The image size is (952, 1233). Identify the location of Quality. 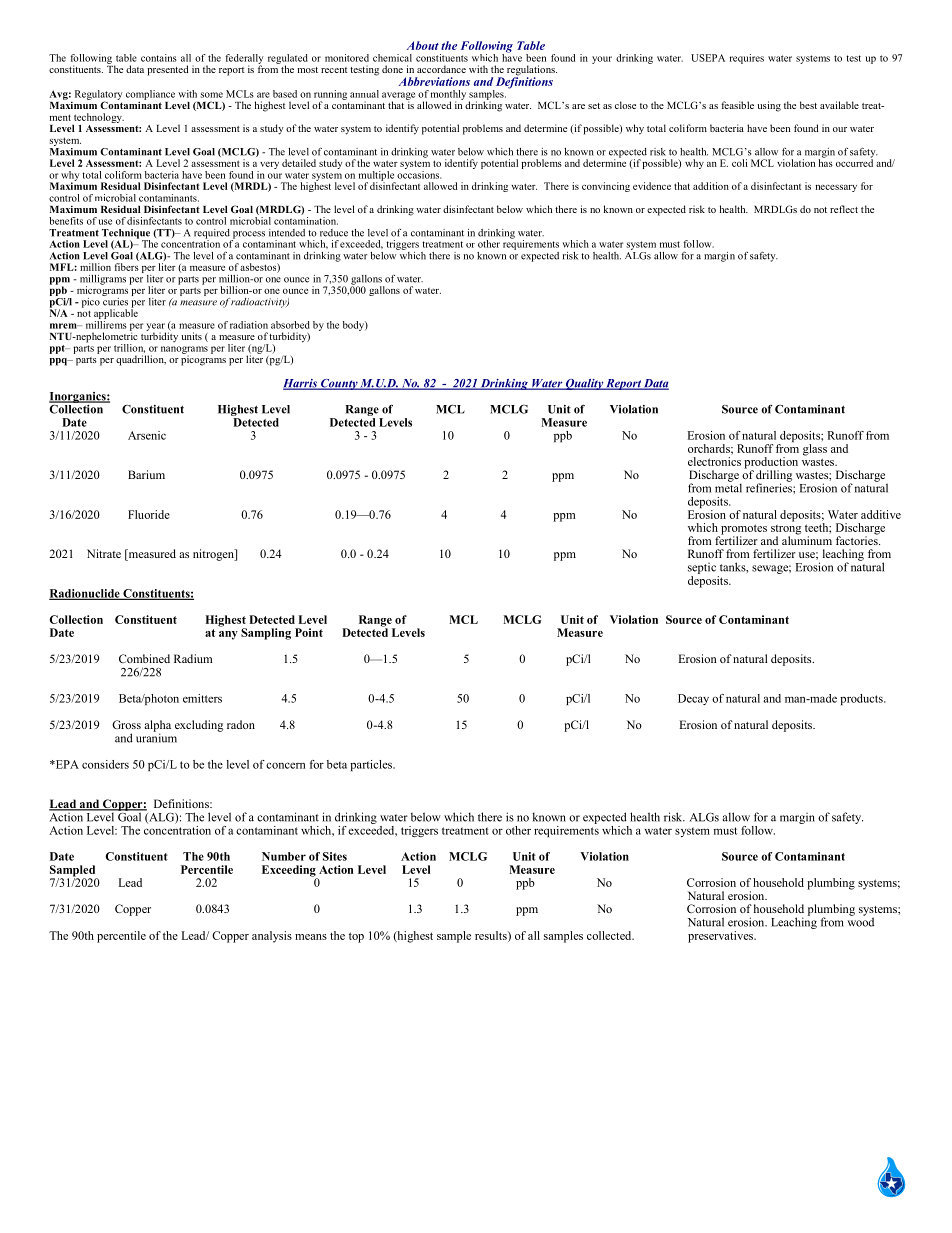
(584, 384).
